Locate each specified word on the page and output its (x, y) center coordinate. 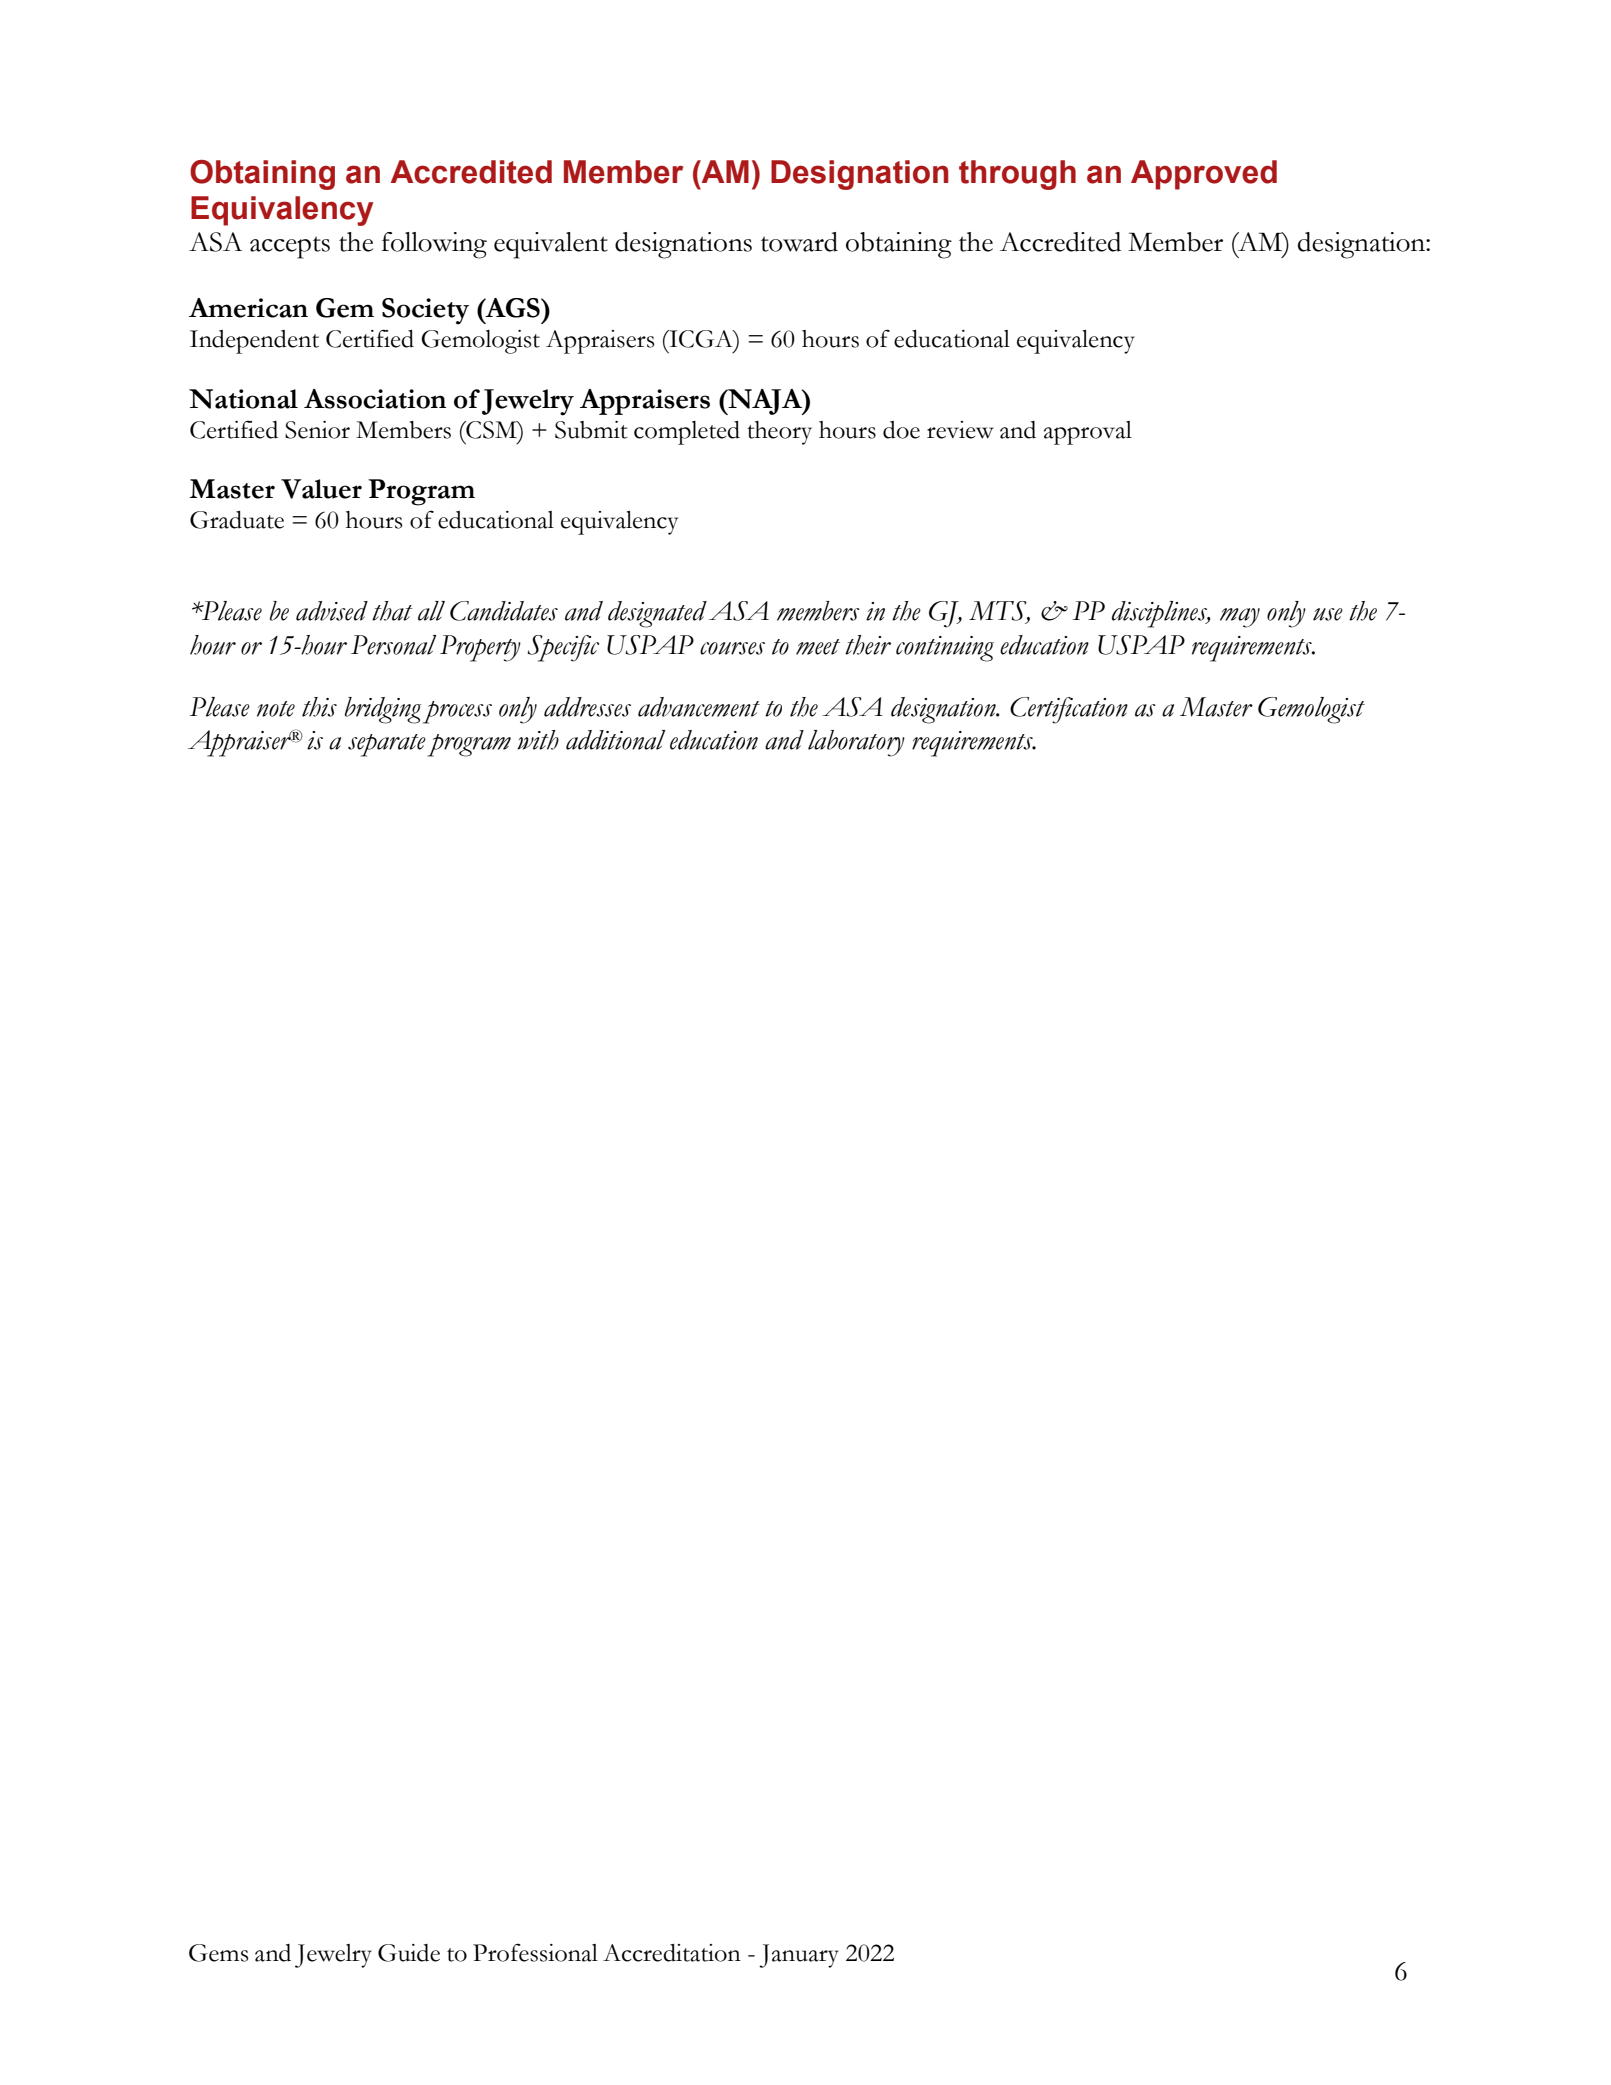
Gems (219, 1953)
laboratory (856, 743)
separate (387, 745)
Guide (409, 1953)
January (799, 1956)
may (1240, 618)
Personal (393, 645)
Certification (1069, 710)
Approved (1204, 175)
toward (799, 242)
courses (732, 648)
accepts (290, 247)
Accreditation (672, 1953)
